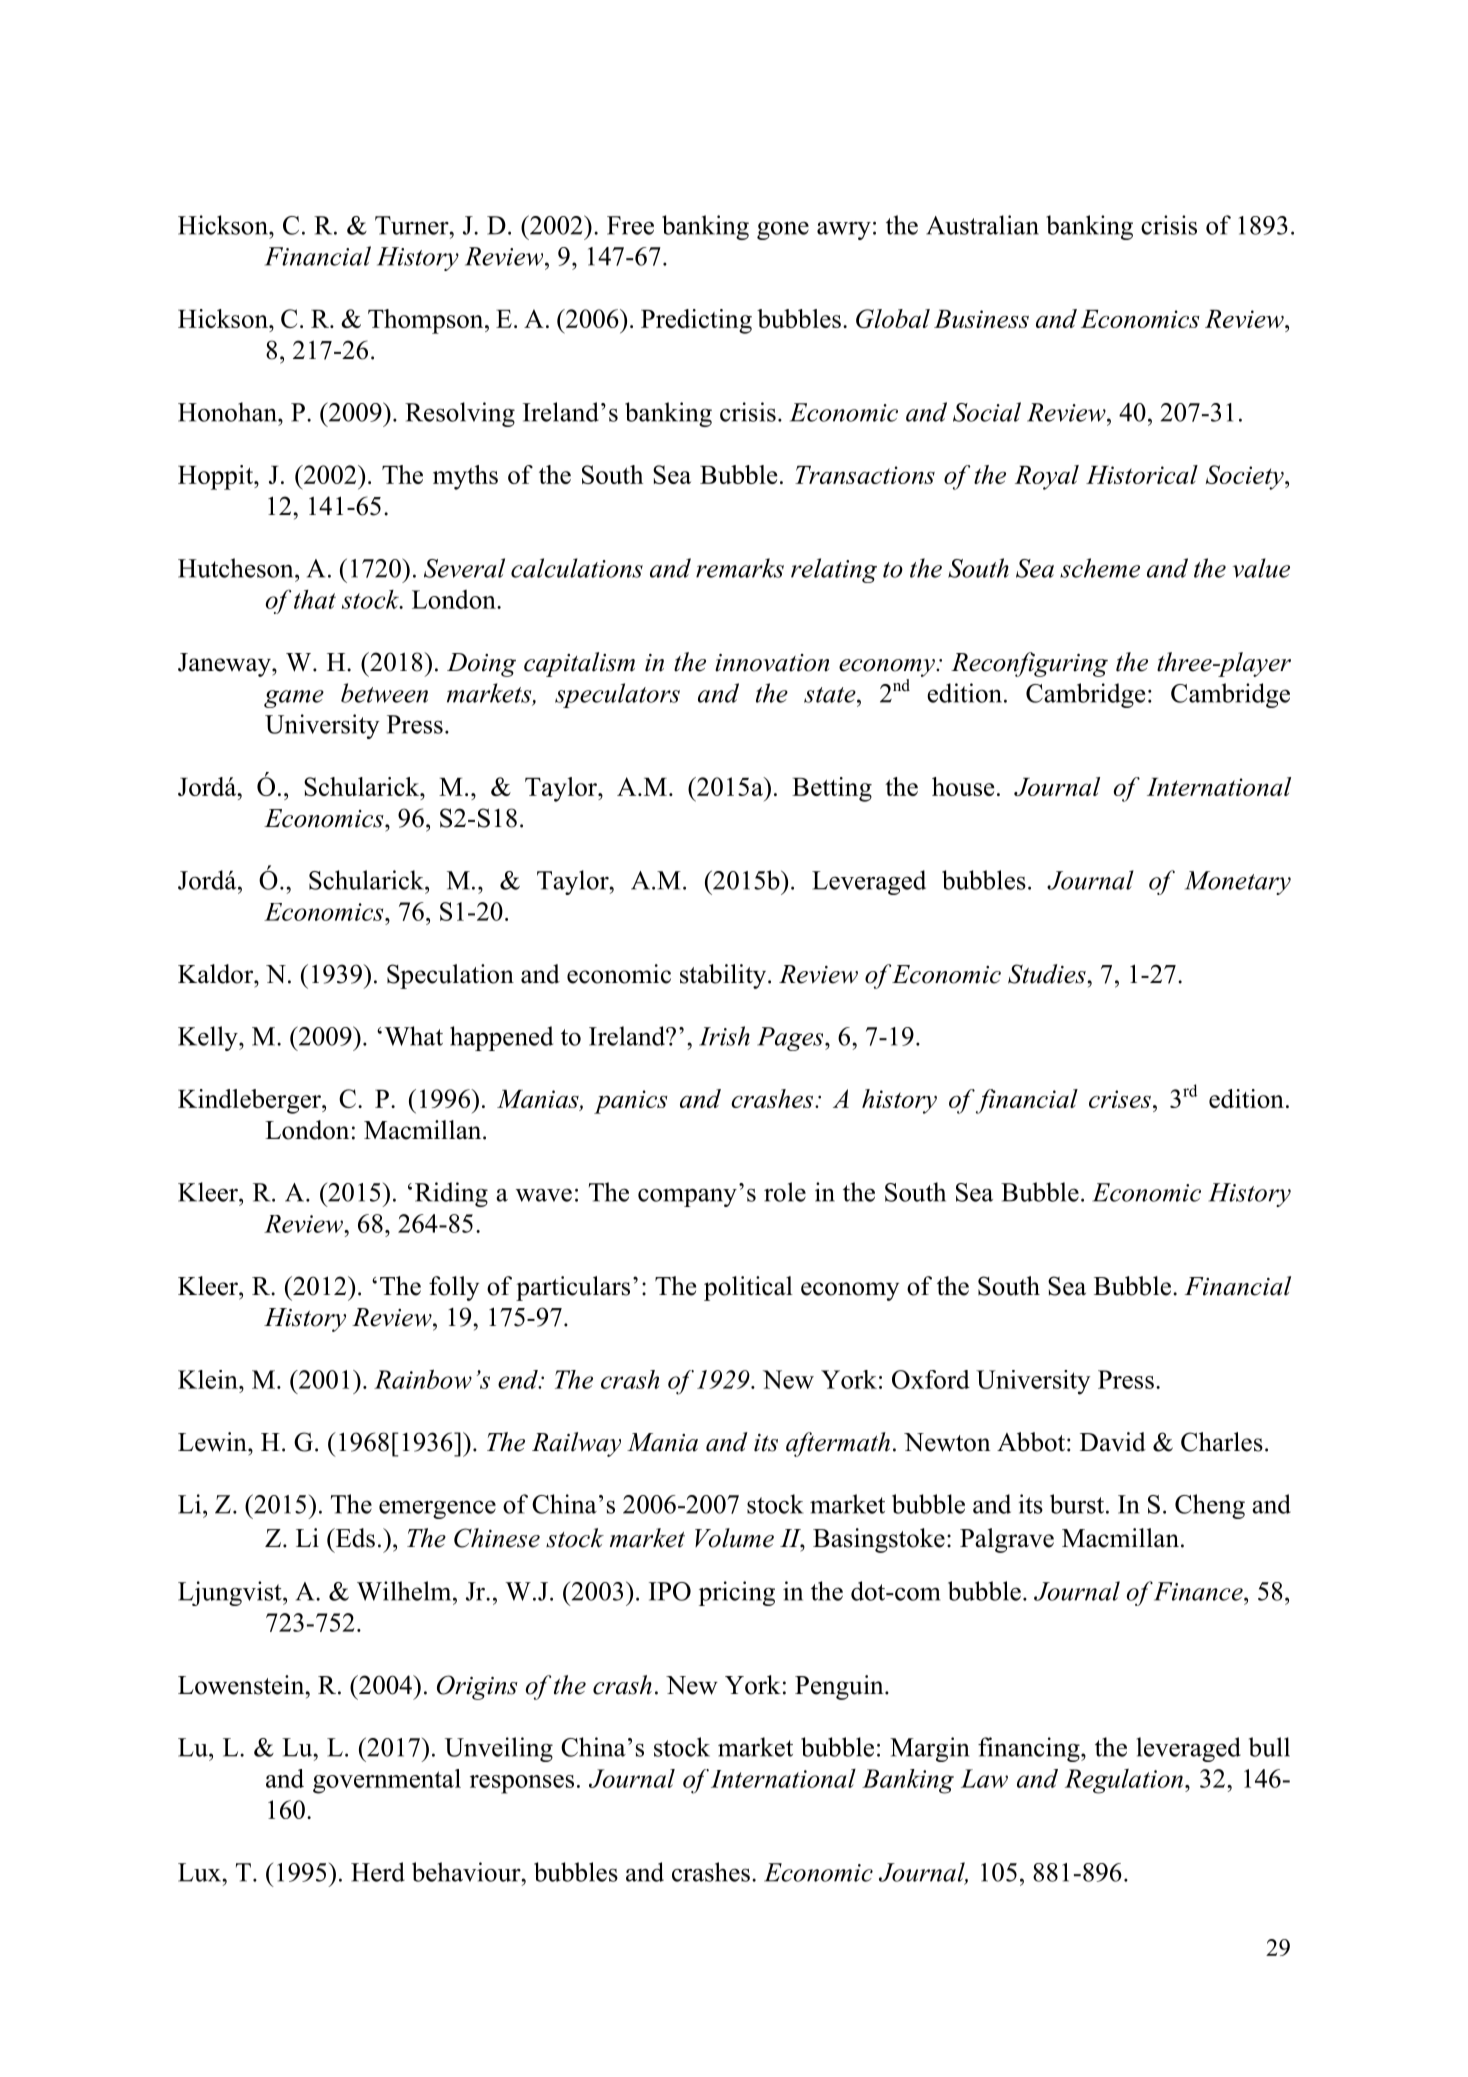 The width and height of the page is (1468, 2077). What do you see at coordinates (387, 1781) in the page?
I see `governmental` at bounding box center [387, 1781].
